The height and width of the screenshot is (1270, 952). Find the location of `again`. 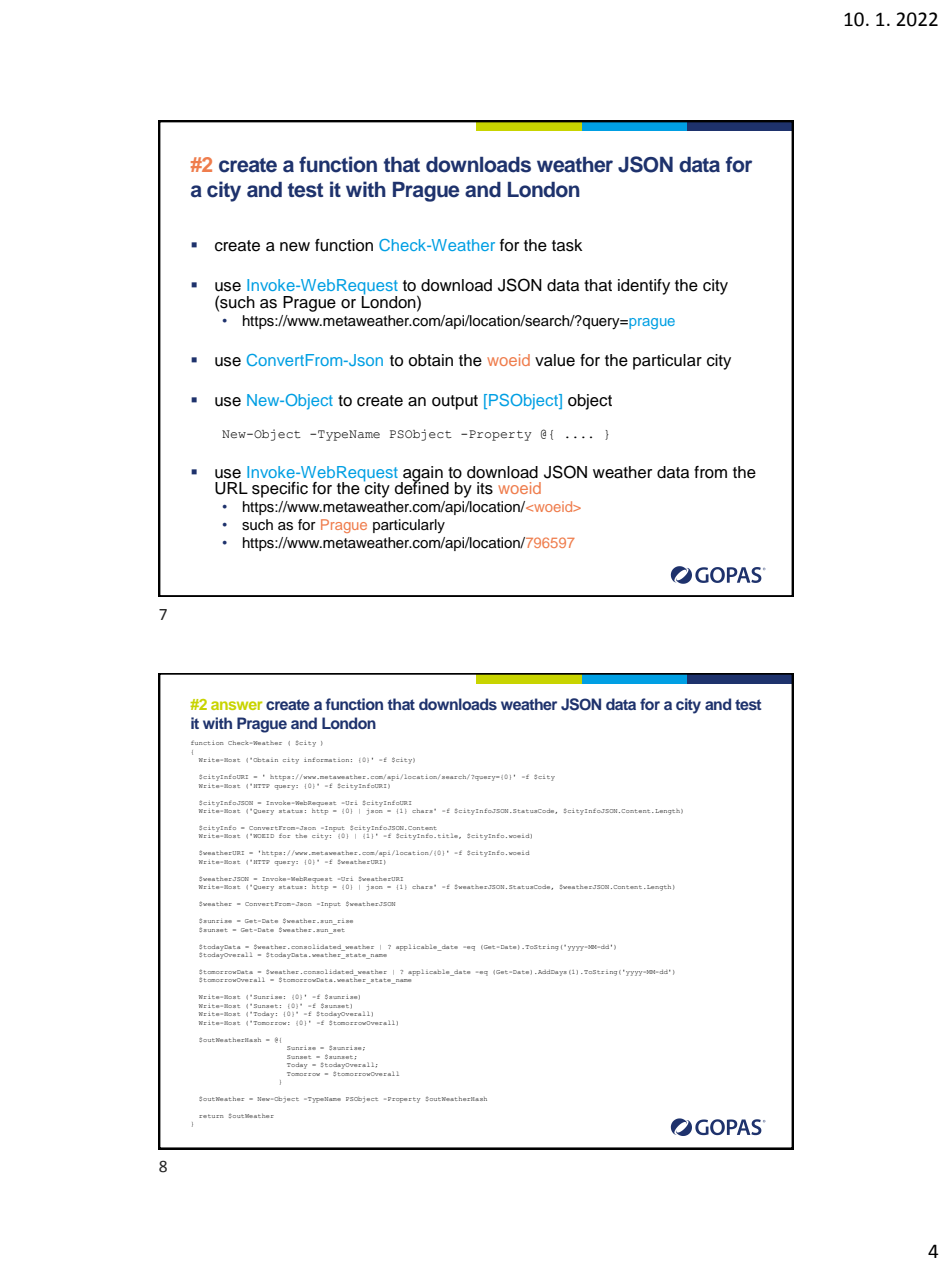

again is located at coordinates (422, 475).
